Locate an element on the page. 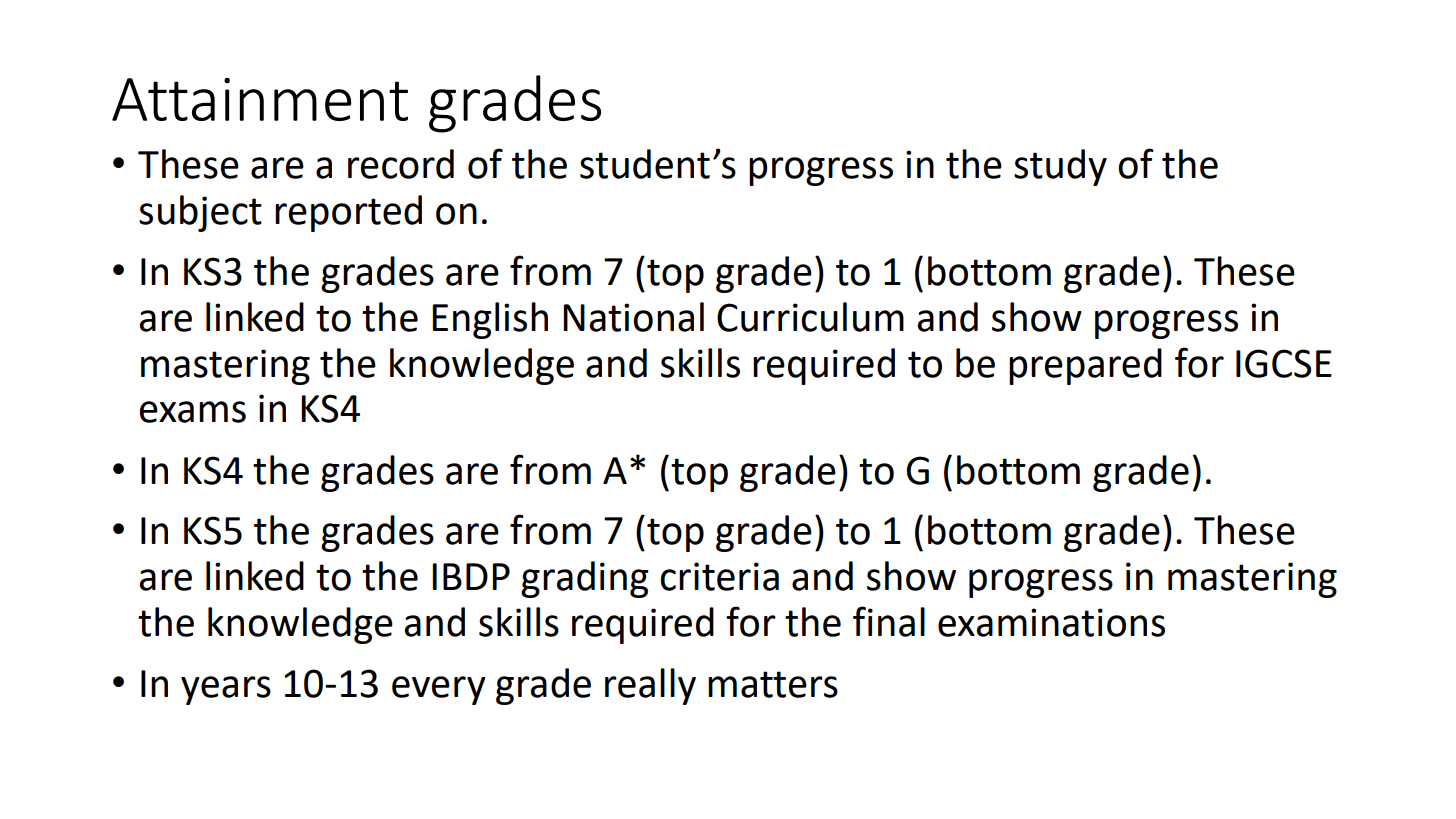  IGCSE is located at coordinates (1284, 363).
